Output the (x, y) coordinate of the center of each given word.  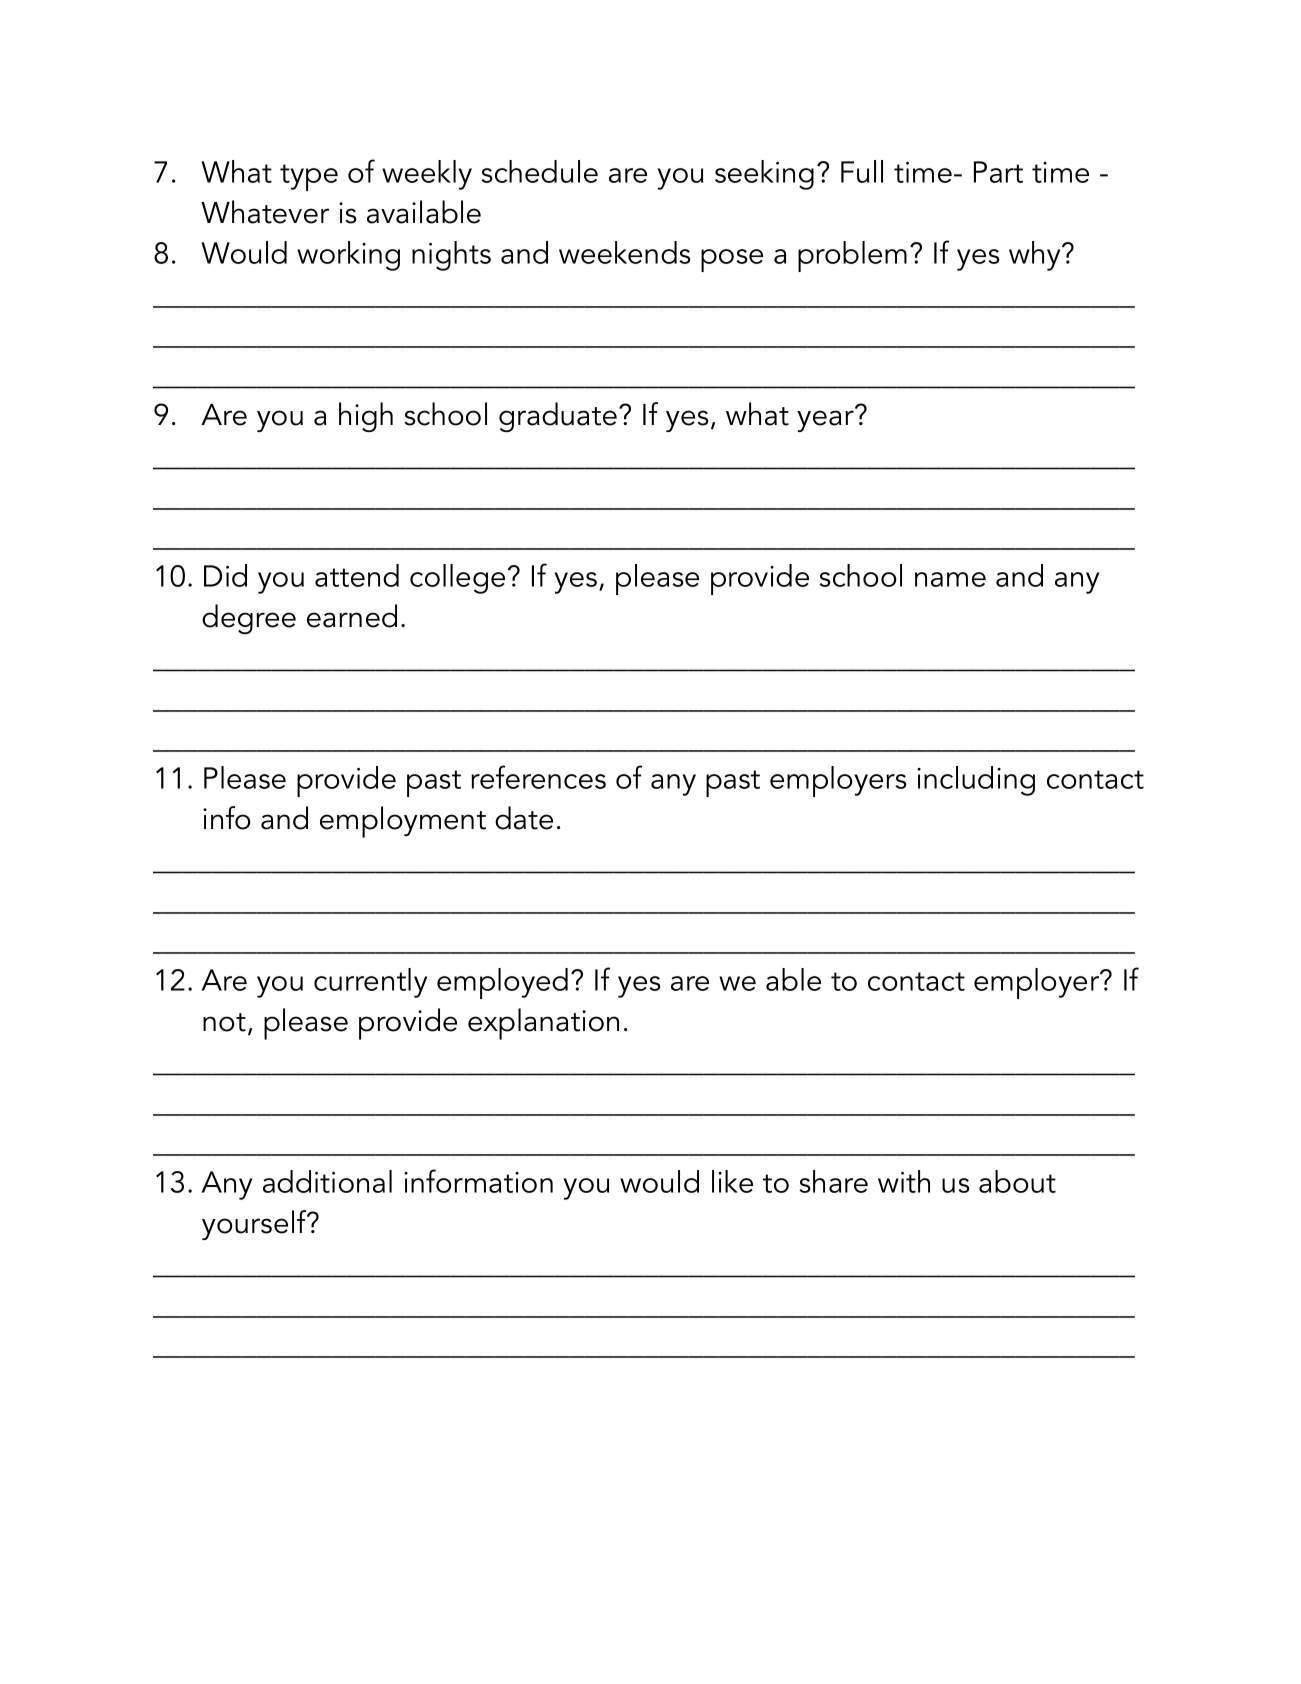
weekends (625, 252)
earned (352, 616)
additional (327, 1181)
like (732, 1181)
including (976, 781)
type (309, 177)
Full (862, 171)
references (538, 777)
